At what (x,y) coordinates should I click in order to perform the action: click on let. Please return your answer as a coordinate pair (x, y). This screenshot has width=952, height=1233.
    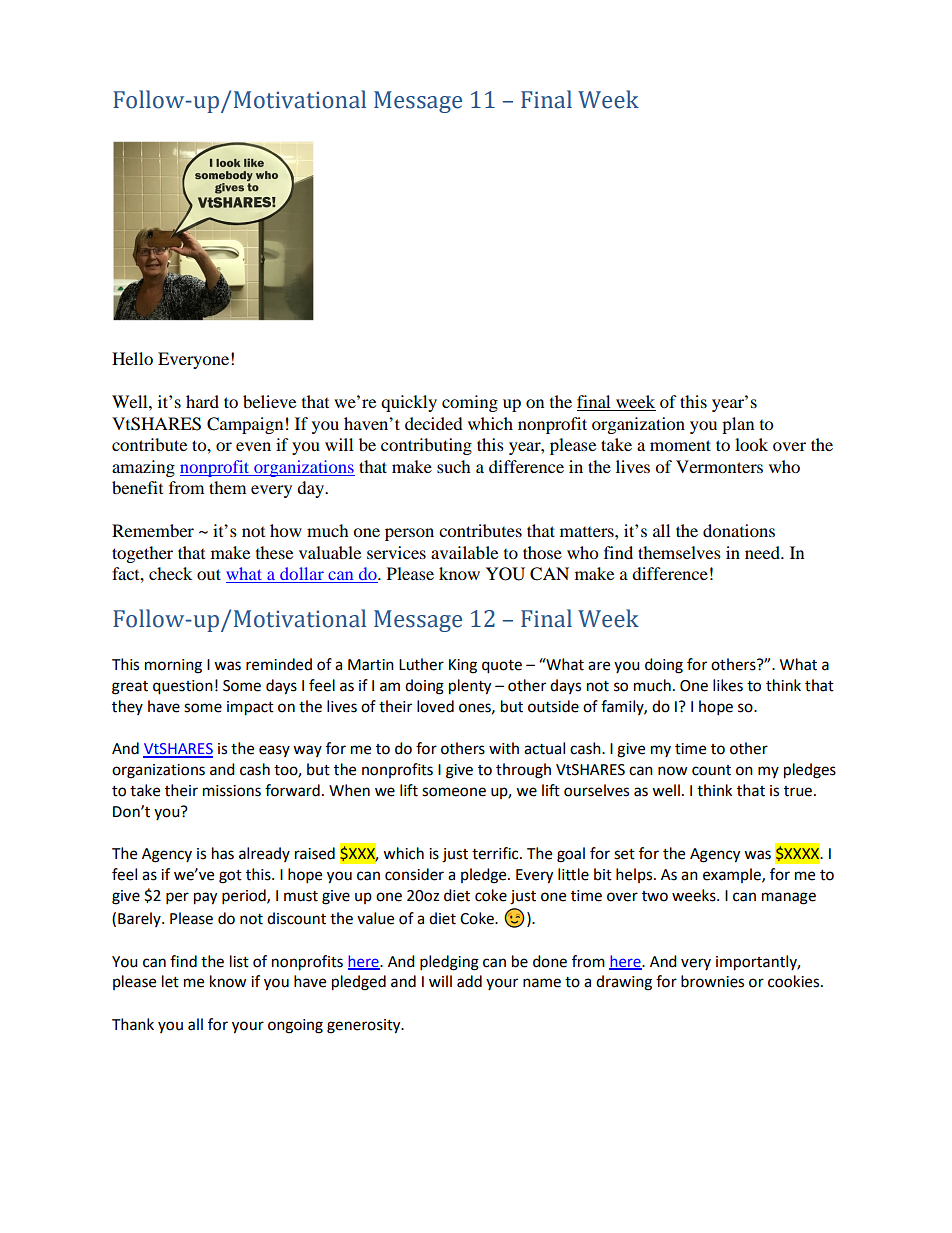
    Looking at the image, I should click on (170, 981).
